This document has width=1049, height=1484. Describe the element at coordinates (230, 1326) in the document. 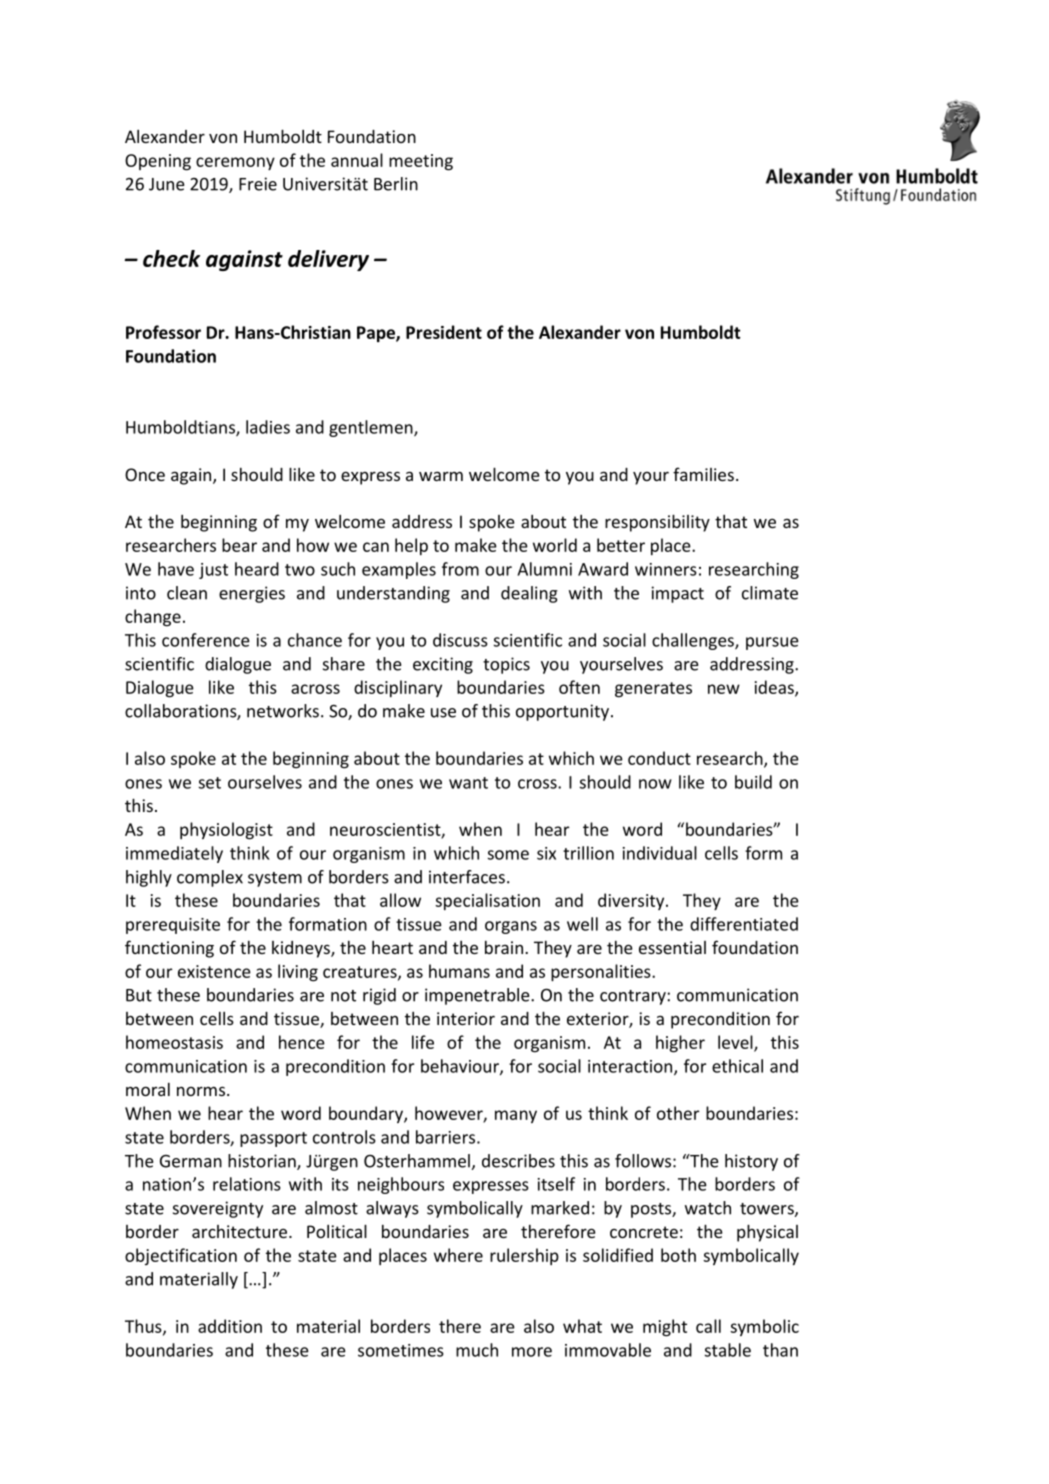

I see `addition` at that location.
